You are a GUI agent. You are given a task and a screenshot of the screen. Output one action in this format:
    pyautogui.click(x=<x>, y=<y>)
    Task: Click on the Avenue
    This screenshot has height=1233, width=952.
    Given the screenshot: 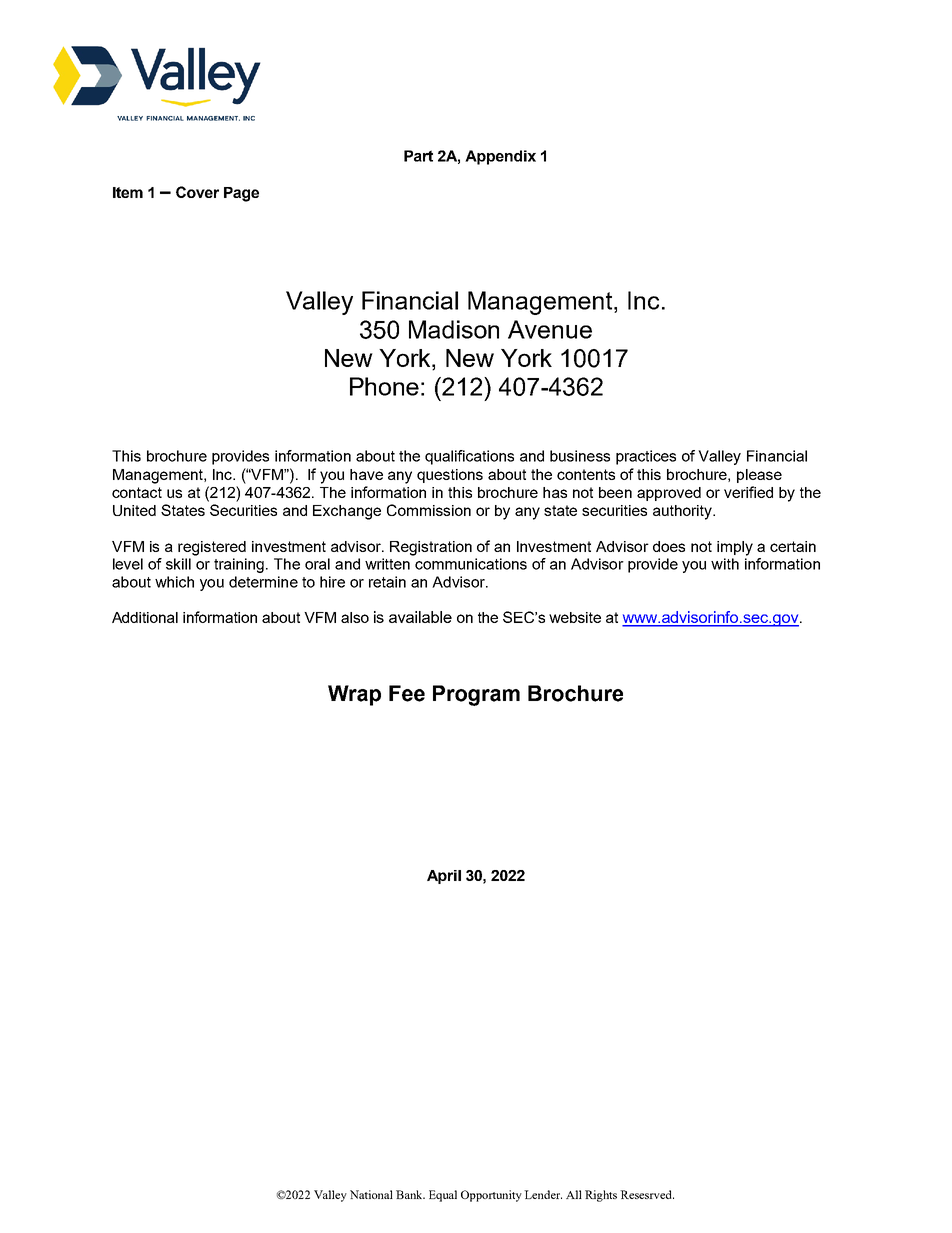 What is the action you would take?
    pyautogui.click(x=550, y=329)
